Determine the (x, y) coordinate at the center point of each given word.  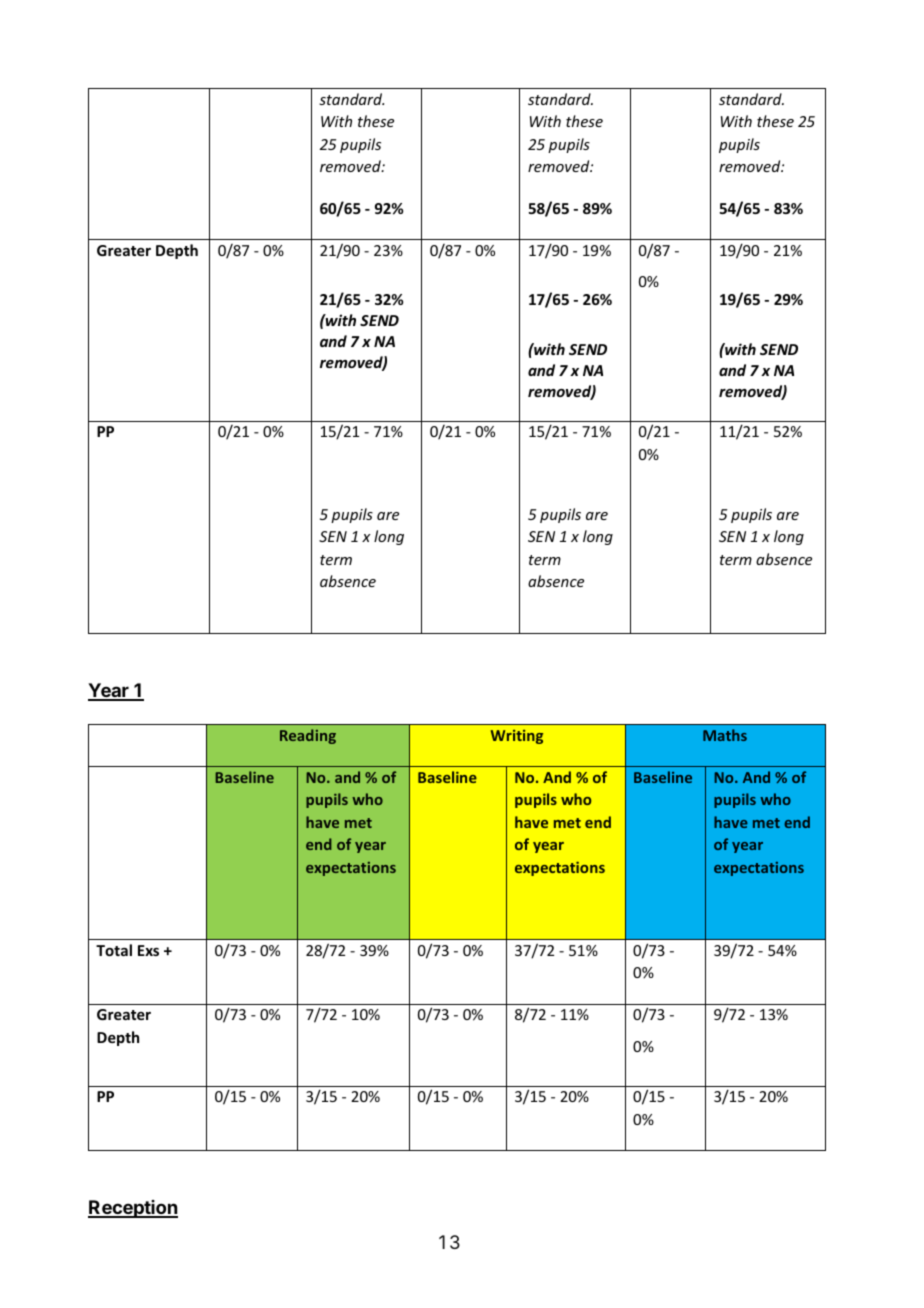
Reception (133, 1209)
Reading (308, 736)
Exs (148, 950)
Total (114, 950)
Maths (725, 735)
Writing (517, 737)
